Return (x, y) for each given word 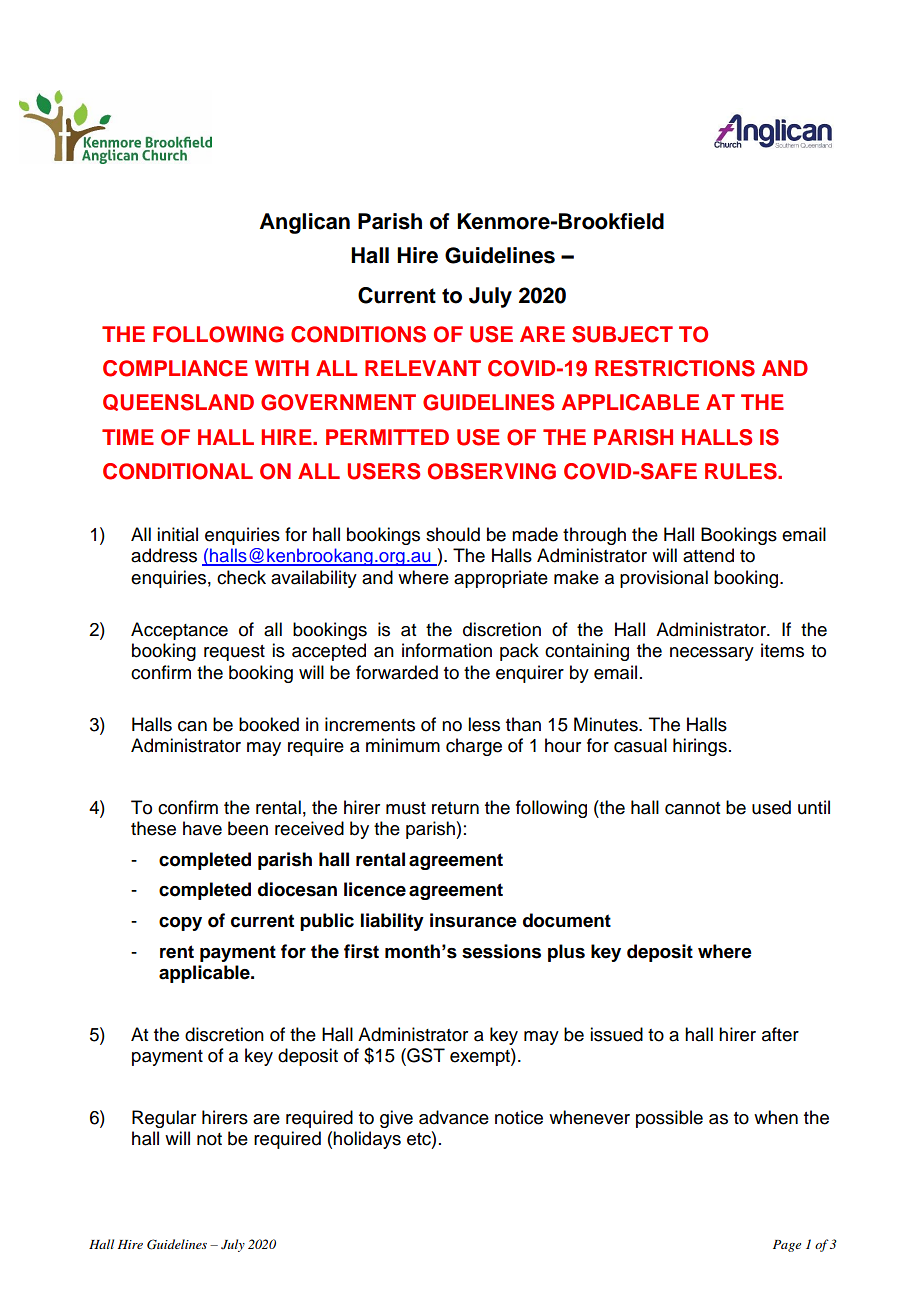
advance (454, 1117)
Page (787, 1246)
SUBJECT (622, 334)
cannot (692, 808)
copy (180, 924)
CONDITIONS (358, 334)
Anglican (305, 223)
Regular (164, 1119)
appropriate (501, 579)
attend (708, 555)
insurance (473, 920)
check (241, 577)
